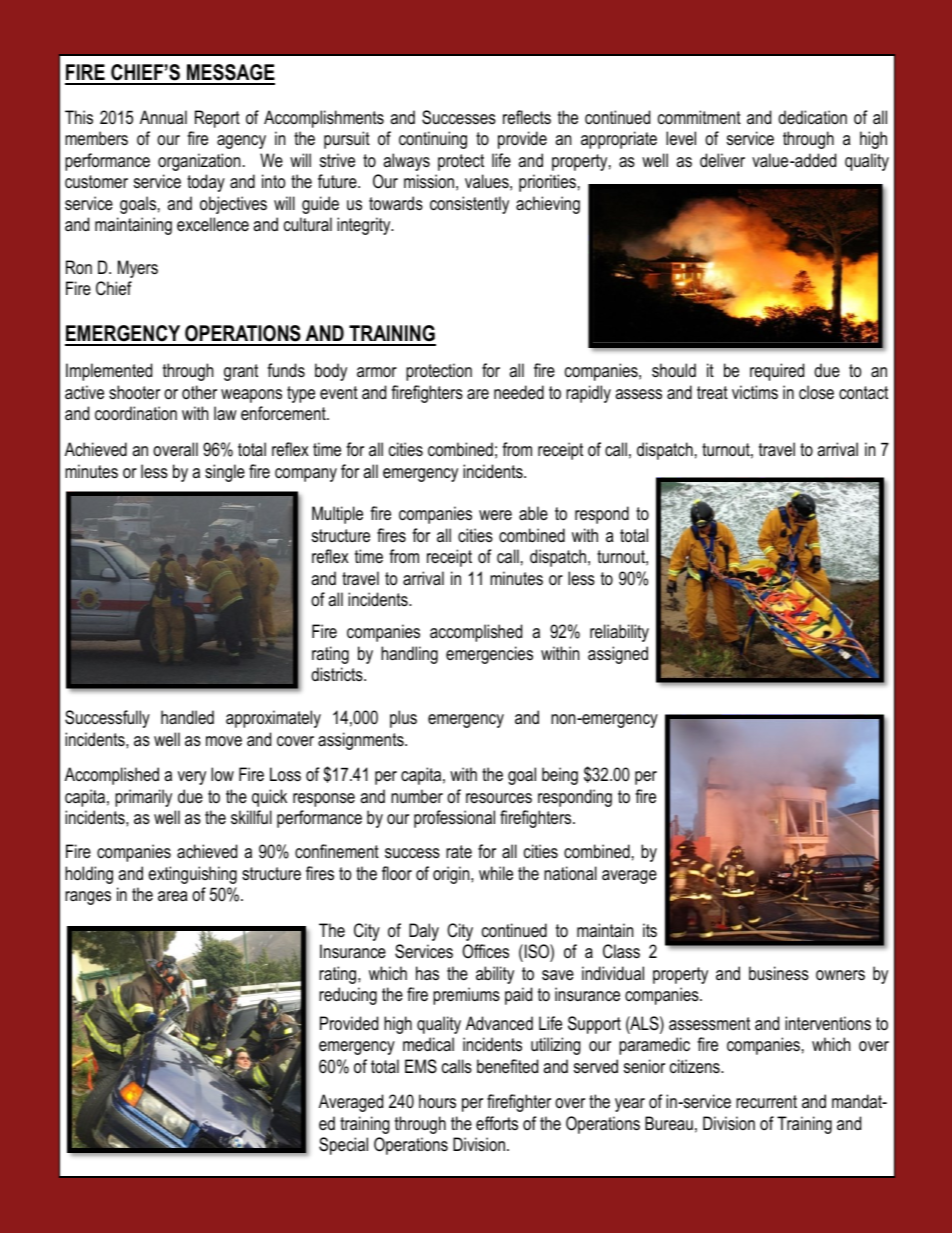 The height and width of the screenshot is (1233, 952). What do you see at coordinates (163, 117) in the screenshot?
I see `Annual` at bounding box center [163, 117].
